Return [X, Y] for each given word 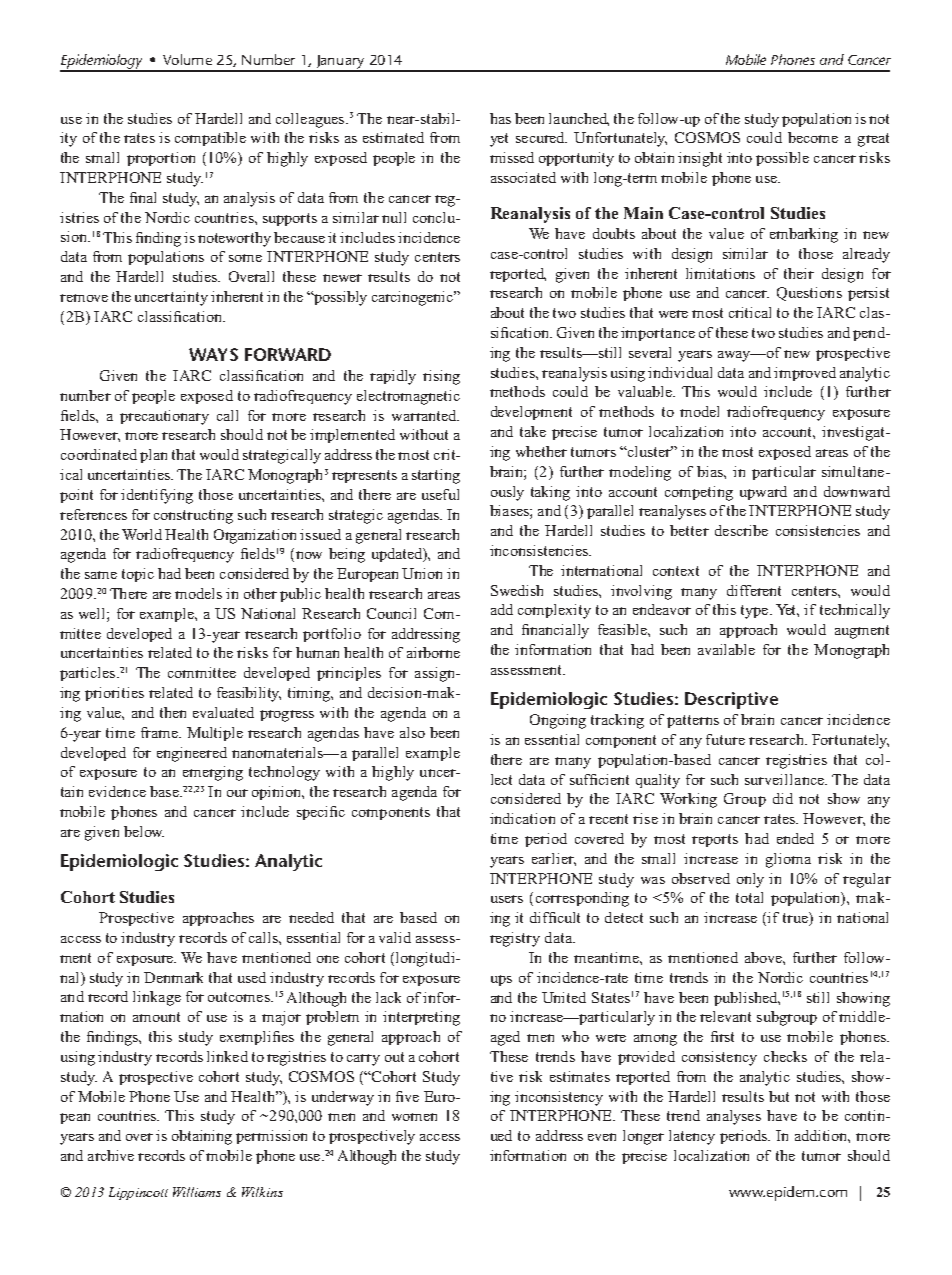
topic [138, 575]
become [813, 137]
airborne [433, 652]
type [756, 612]
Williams [197, 1192]
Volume [187, 59]
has [500, 118]
